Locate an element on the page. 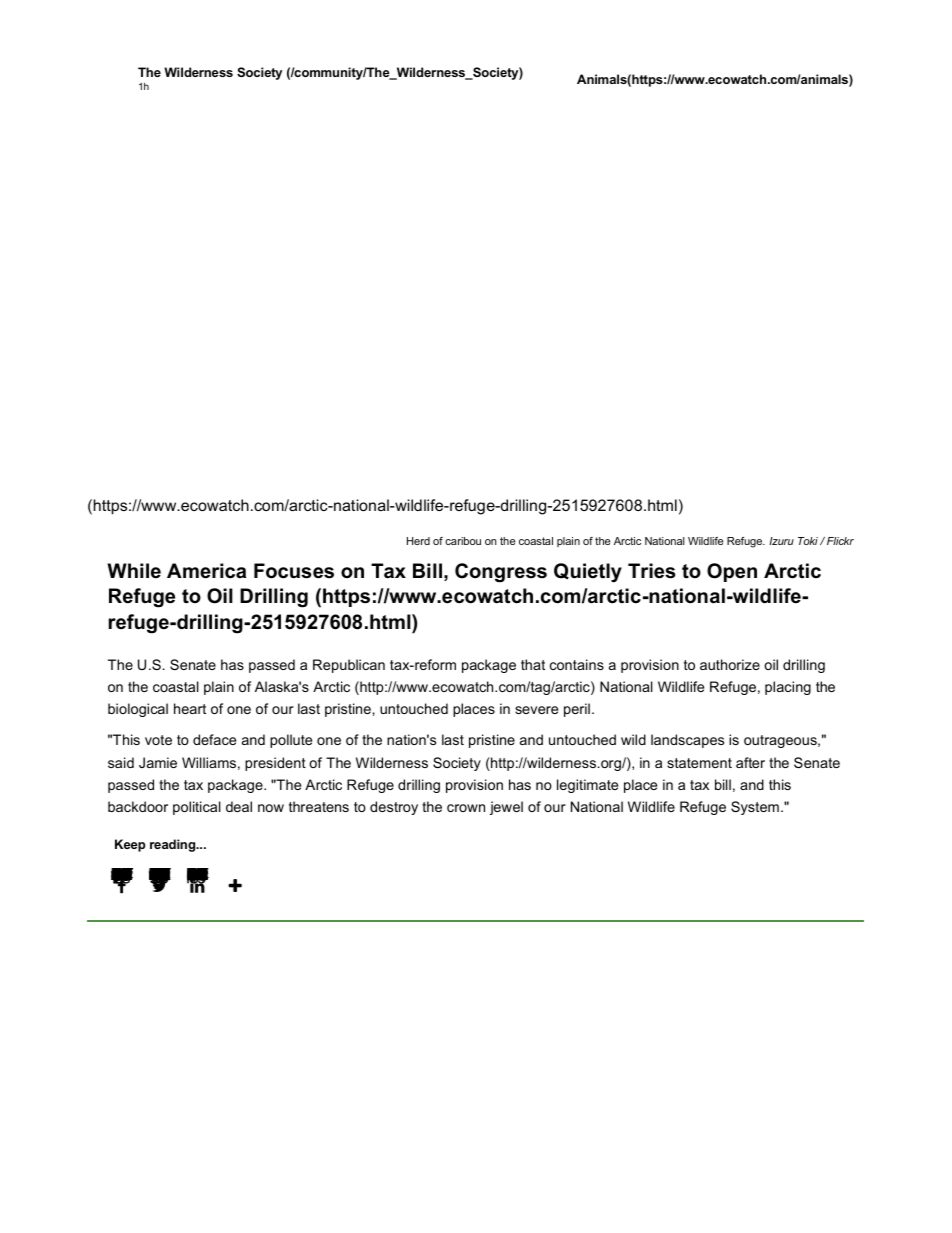 The height and width of the document is (1233, 952). crown is located at coordinates (466, 808).
